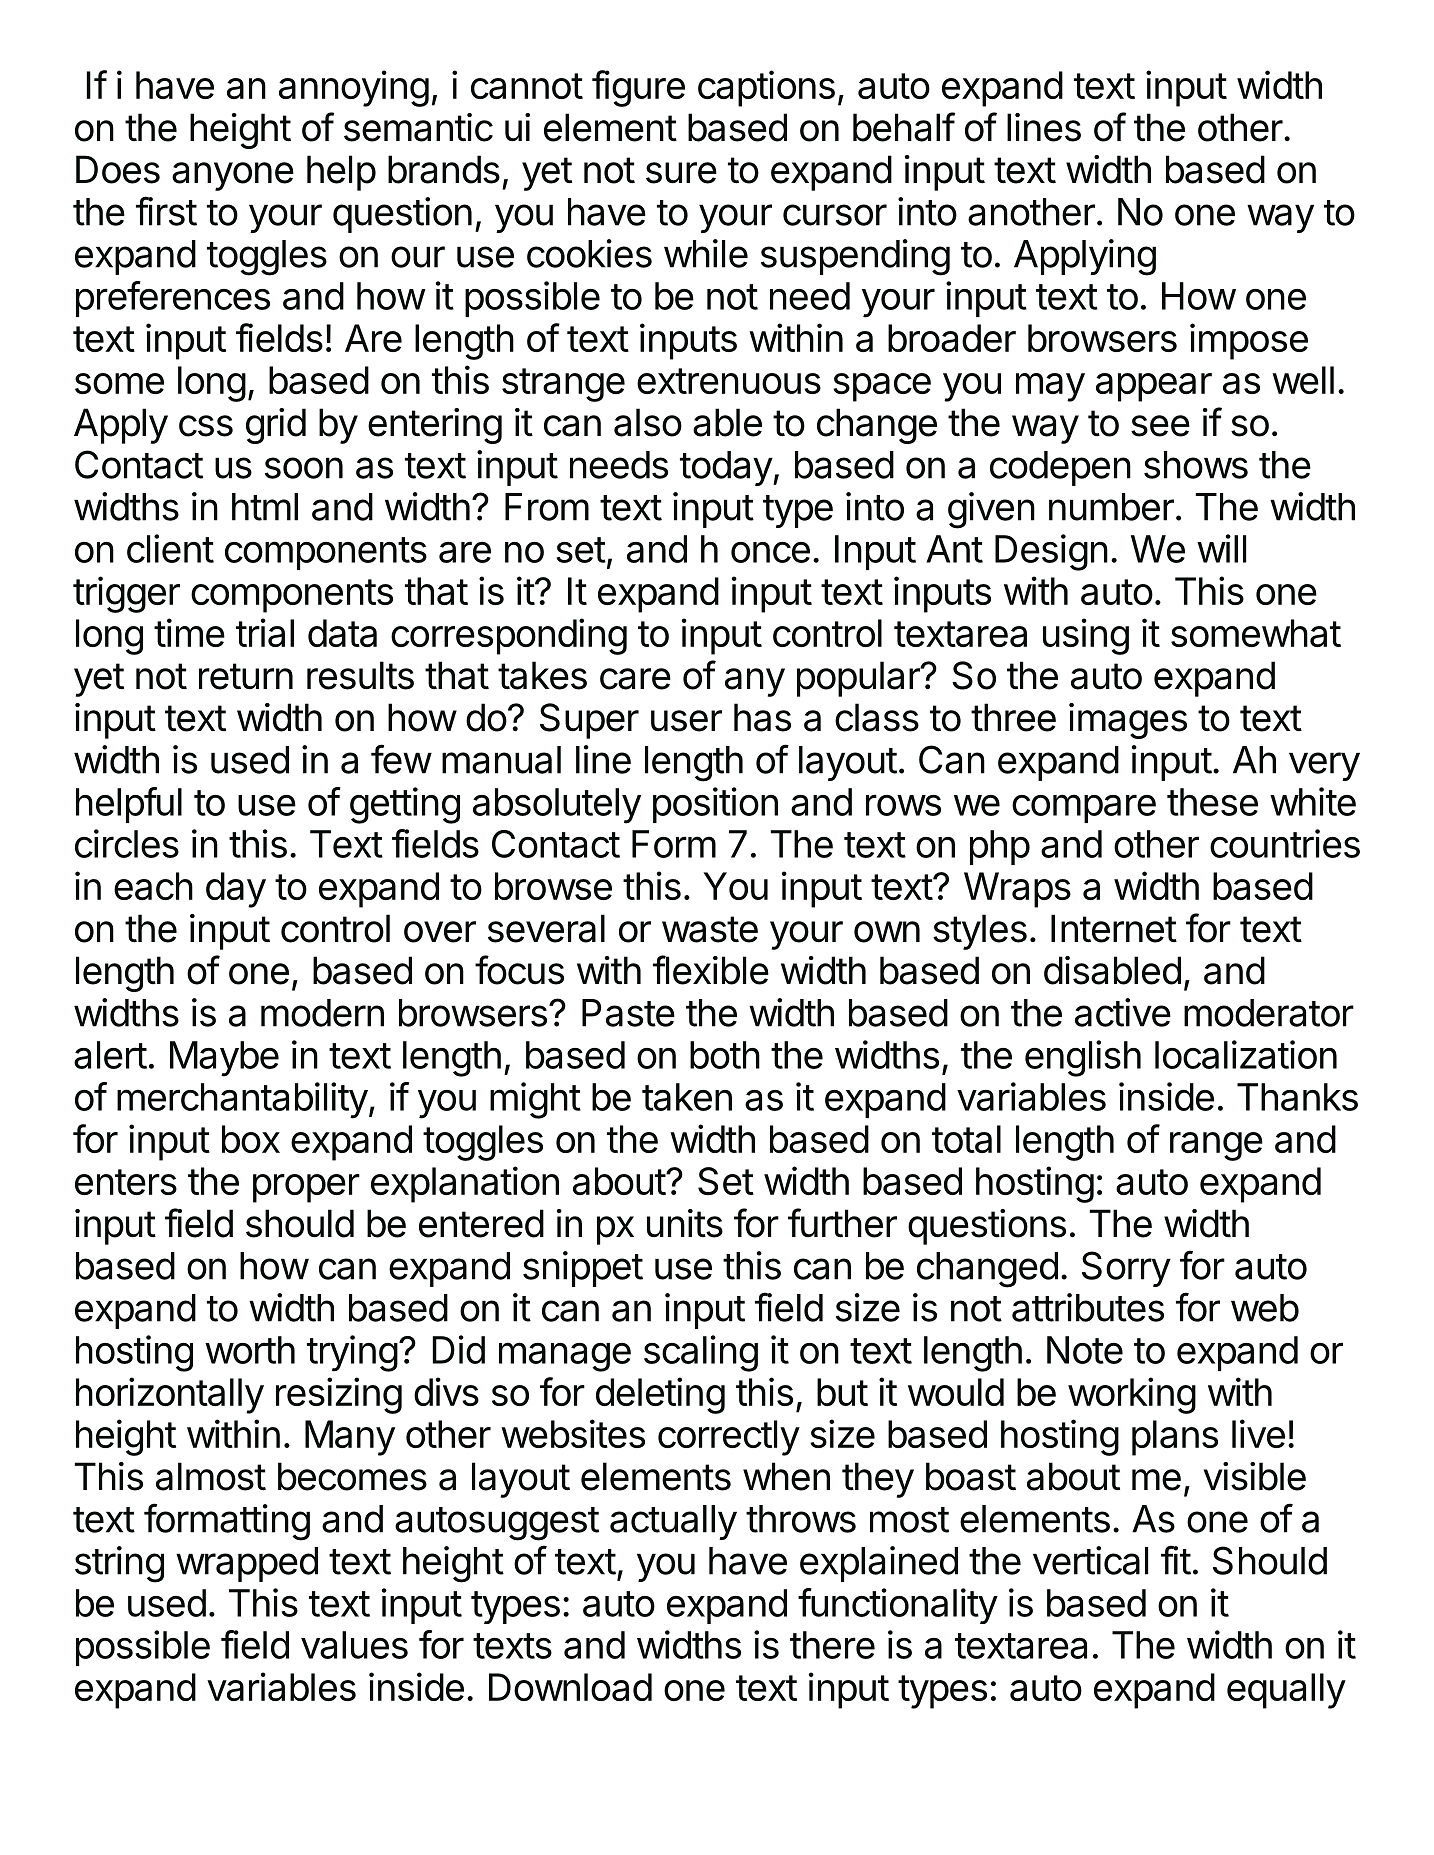 The image size is (1434, 1855). What do you see at coordinates (265, 507) in the screenshot?
I see `html` at bounding box center [265, 507].
